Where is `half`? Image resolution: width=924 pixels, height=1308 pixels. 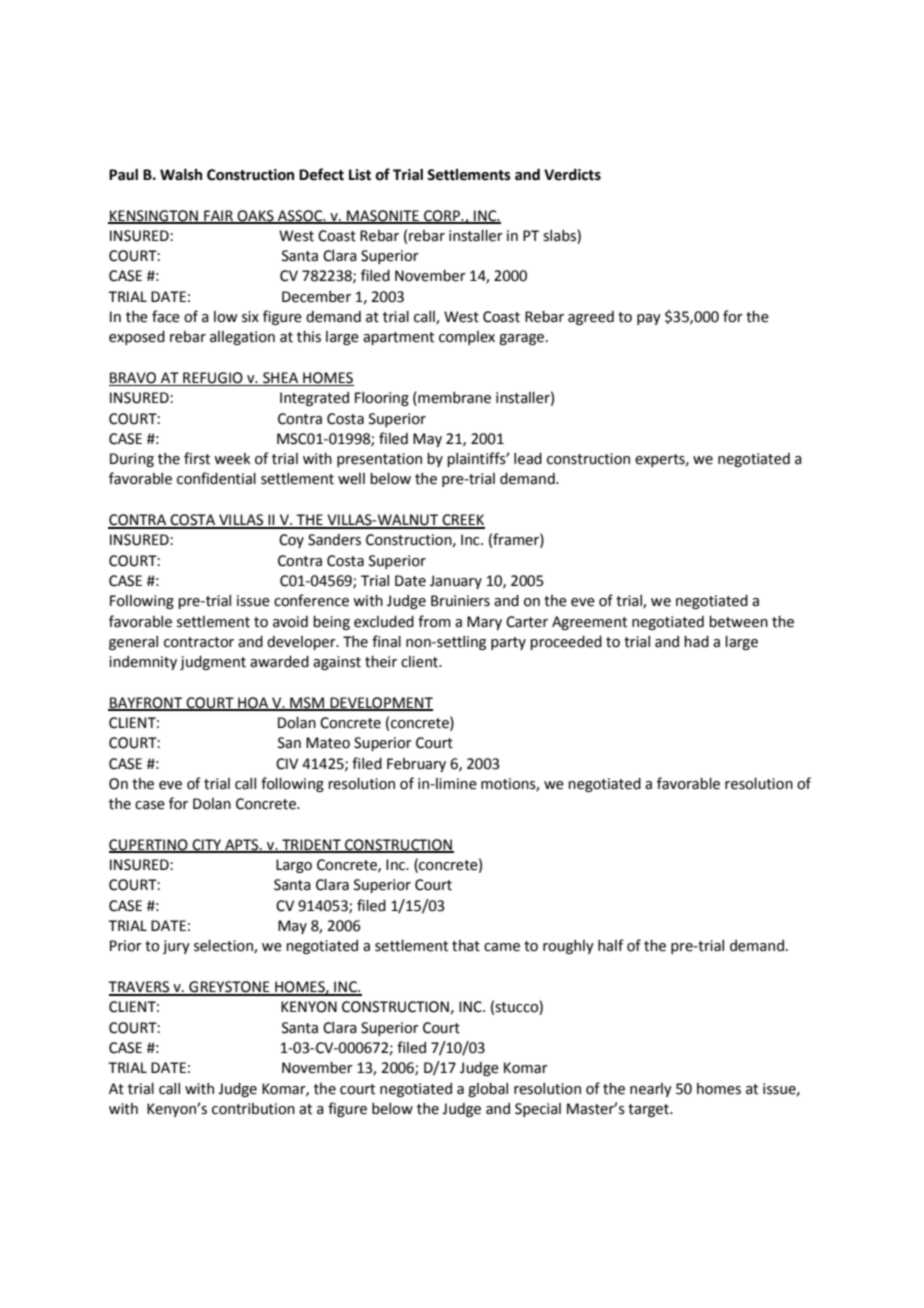 half is located at coordinates (611, 945).
